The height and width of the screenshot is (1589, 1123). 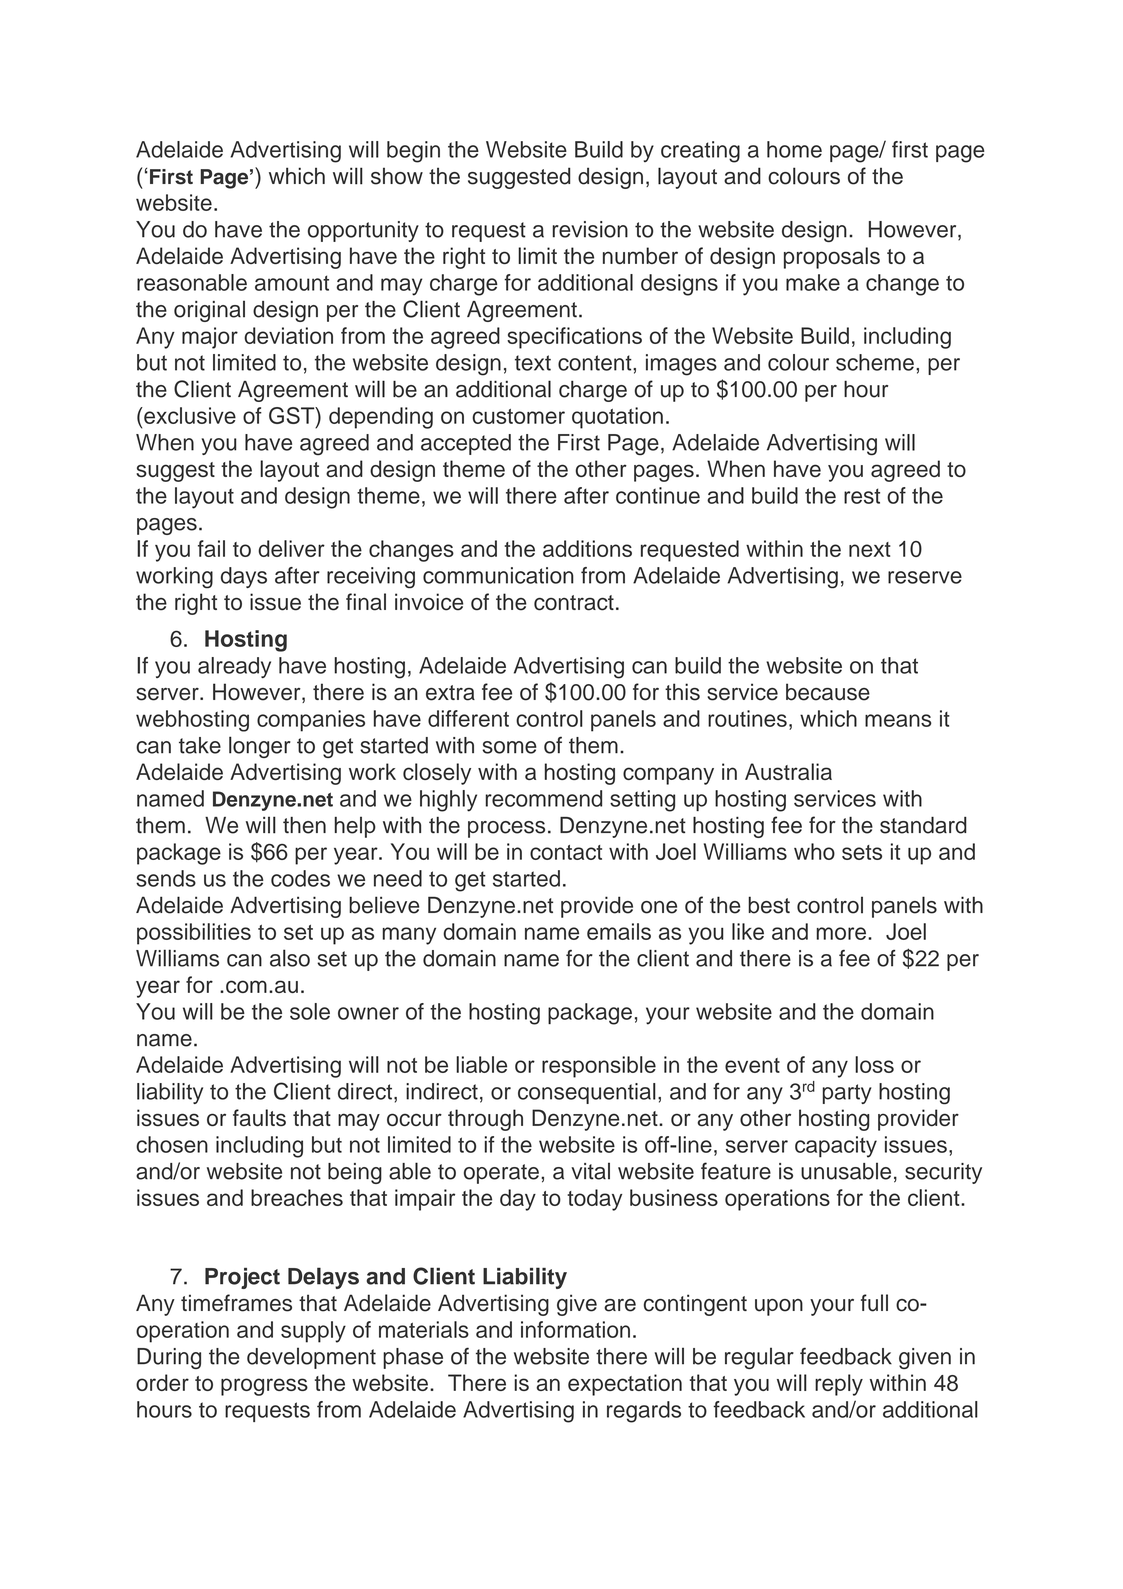 What do you see at coordinates (363, 231) in the screenshot?
I see `opportunity` at bounding box center [363, 231].
